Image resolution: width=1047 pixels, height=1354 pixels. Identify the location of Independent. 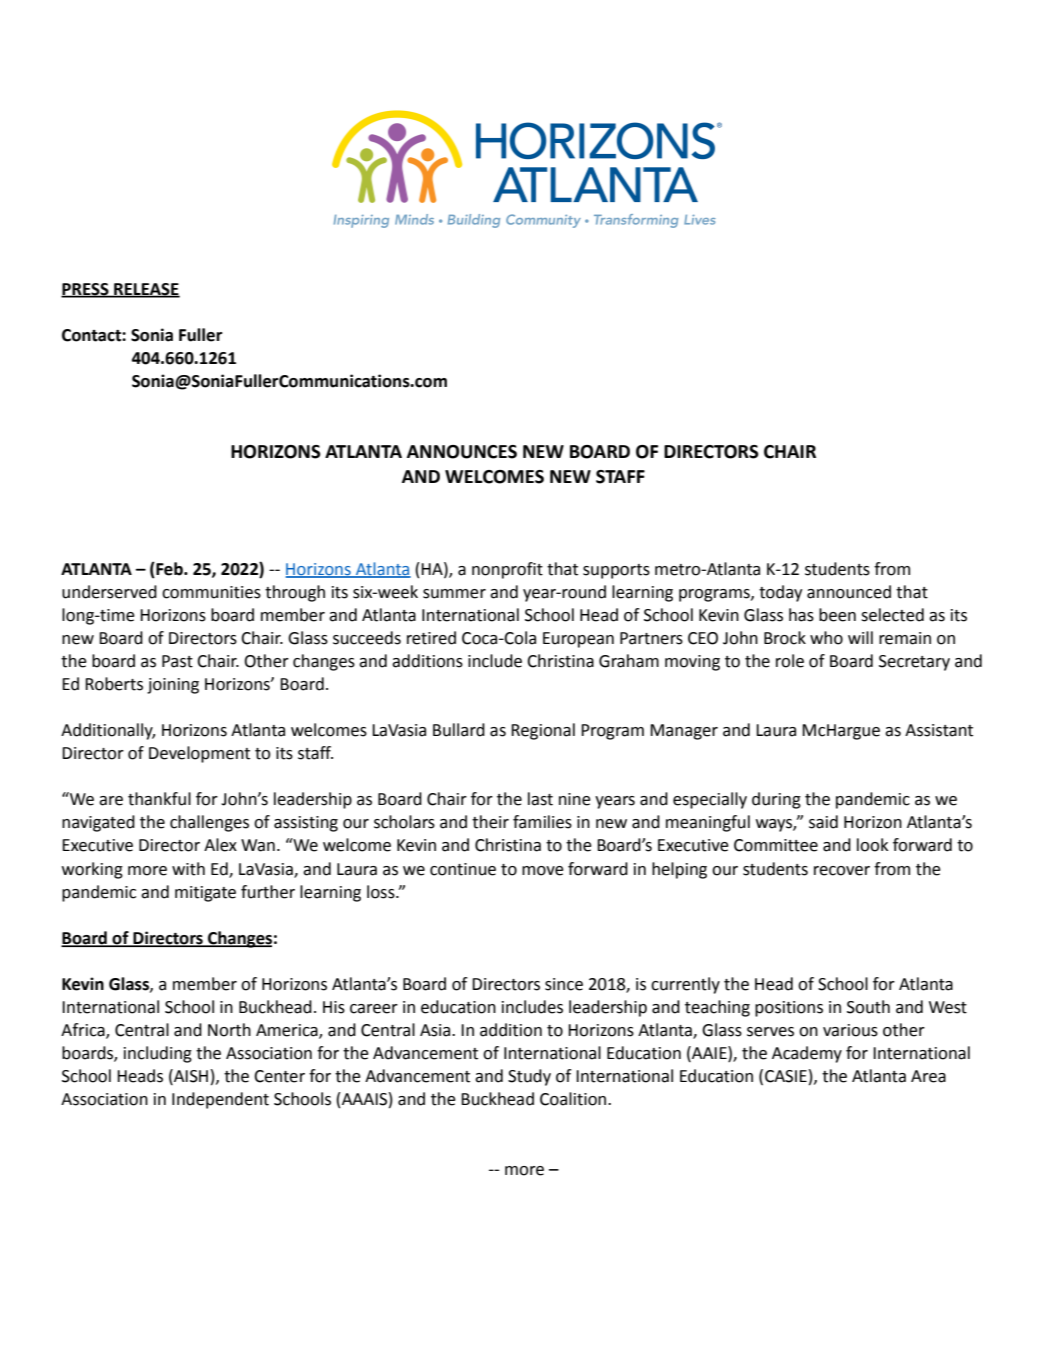
(220, 1100).
